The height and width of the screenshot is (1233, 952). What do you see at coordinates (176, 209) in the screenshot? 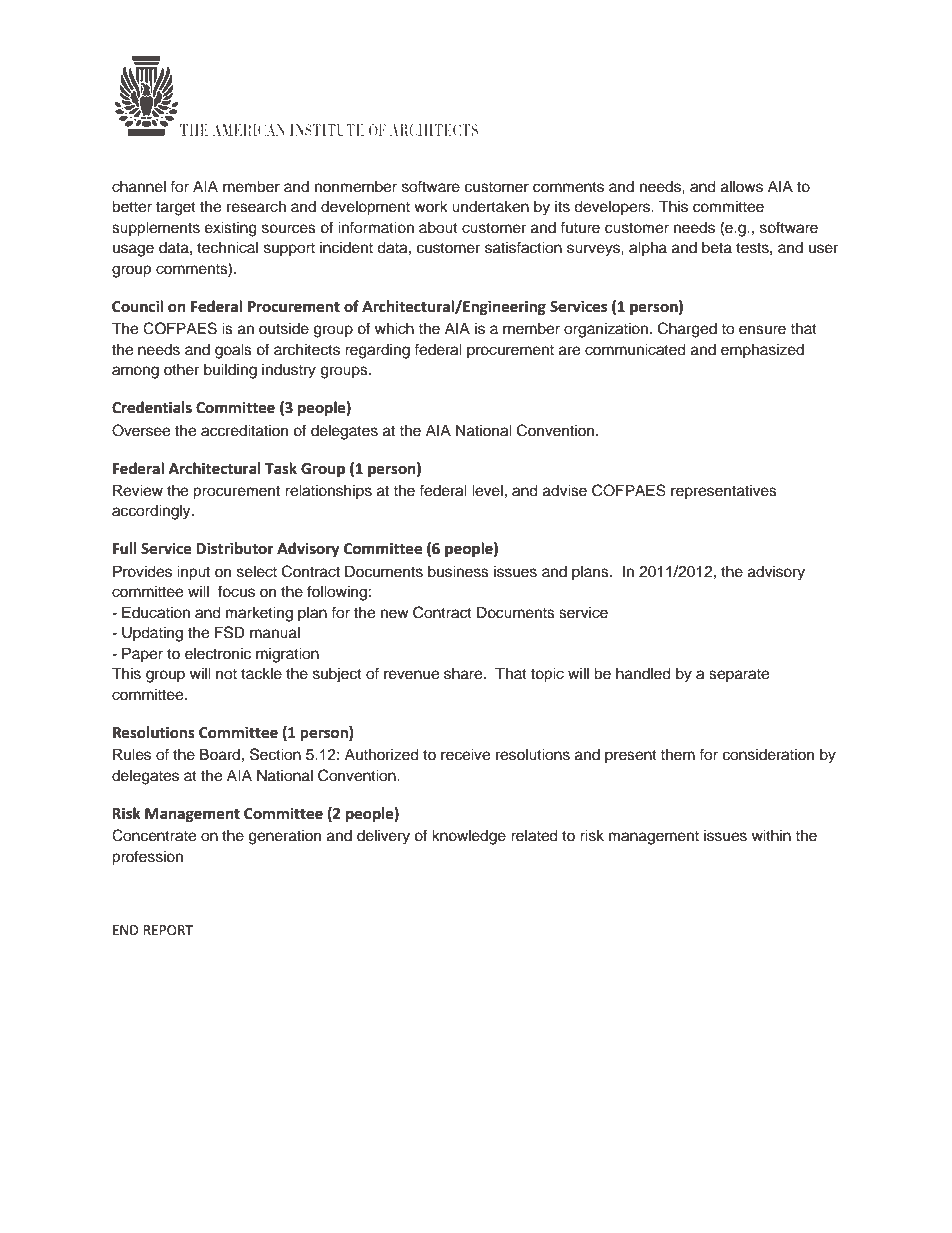
I see `target` at bounding box center [176, 209].
